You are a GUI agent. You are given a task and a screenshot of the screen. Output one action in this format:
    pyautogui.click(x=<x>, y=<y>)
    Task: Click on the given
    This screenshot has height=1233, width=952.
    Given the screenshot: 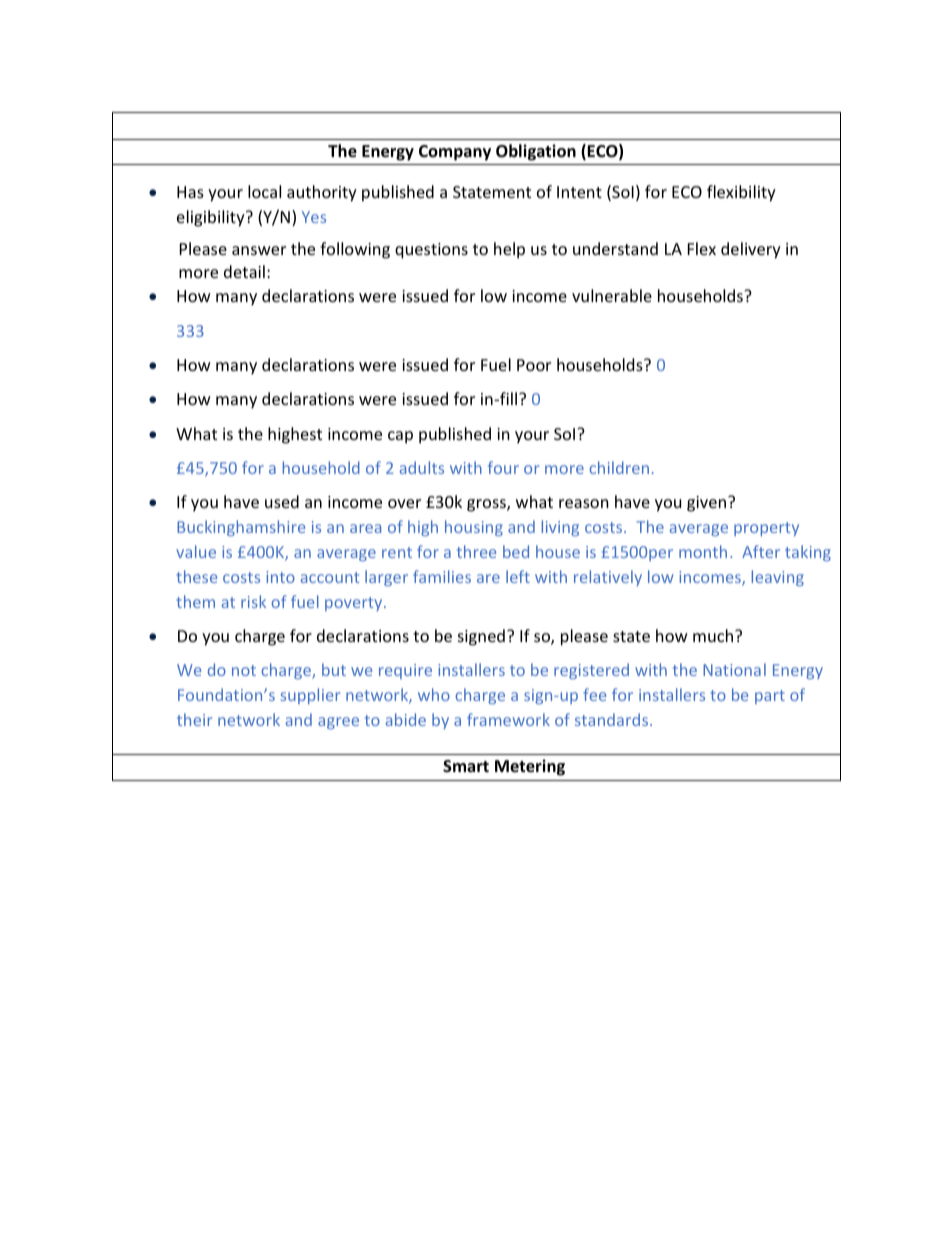 What is the action you would take?
    pyautogui.click(x=706, y=504)
